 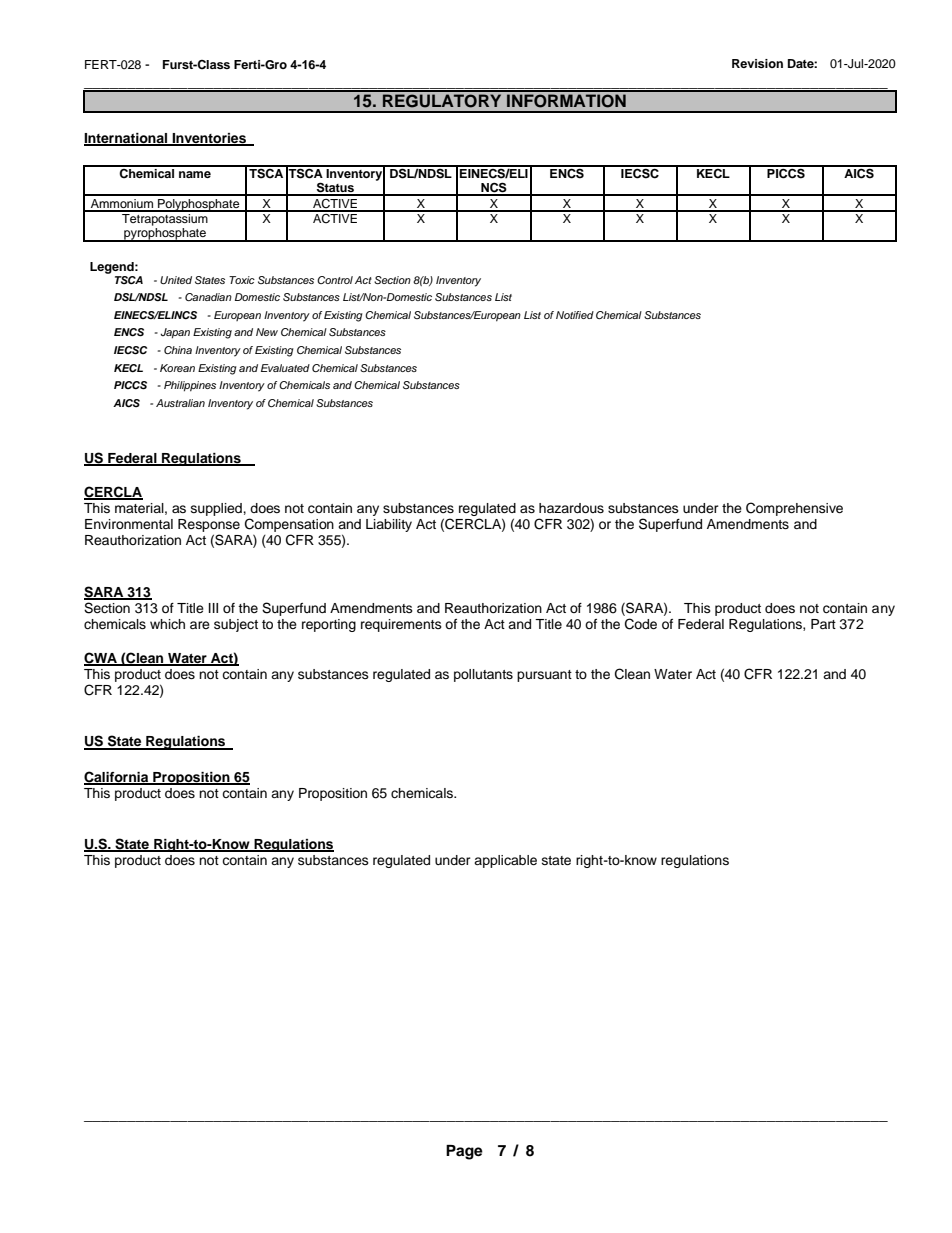 I want to click on III, so click(x=213, y=608).
